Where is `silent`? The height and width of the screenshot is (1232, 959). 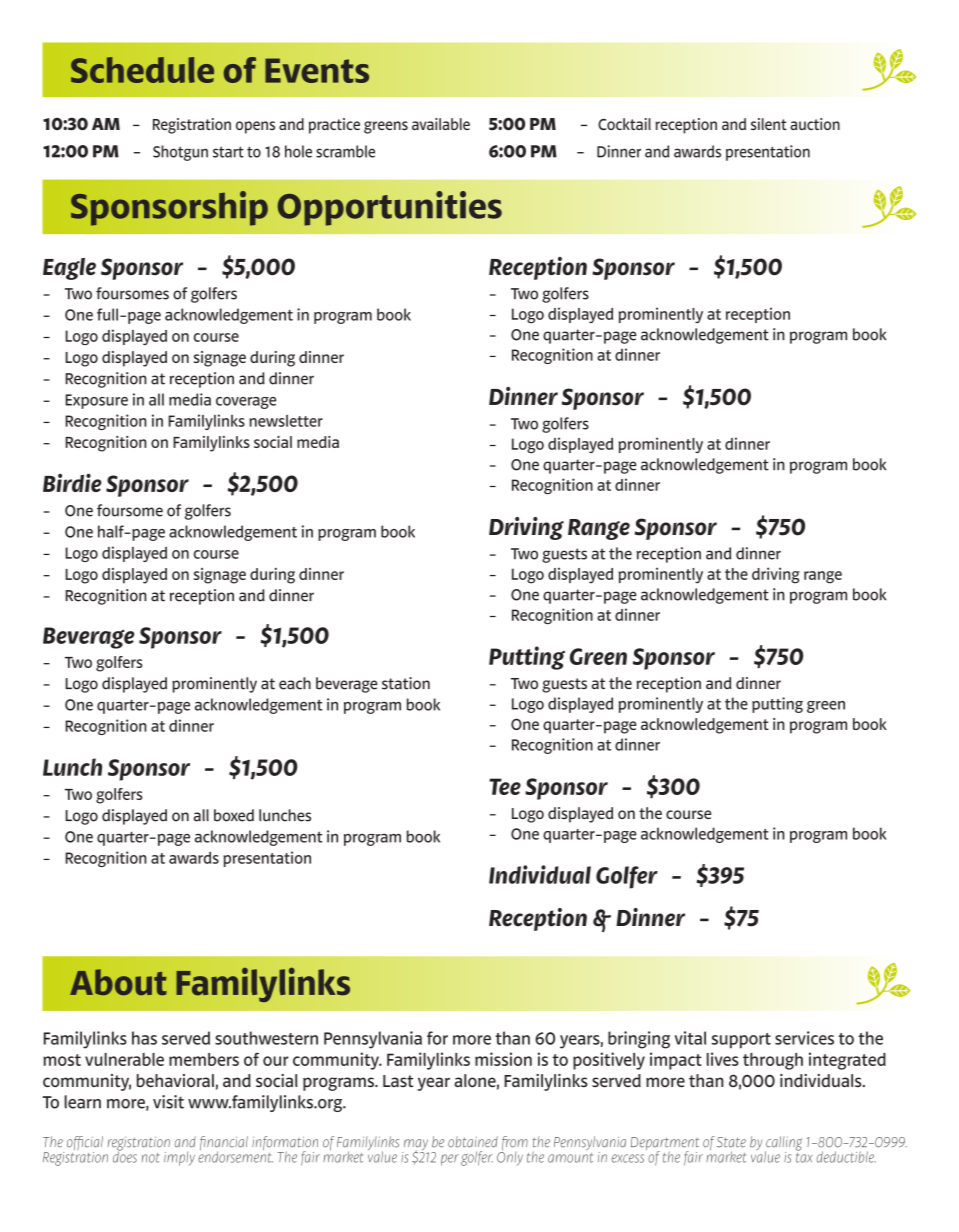
silent is located at coordinates (769, 124).
